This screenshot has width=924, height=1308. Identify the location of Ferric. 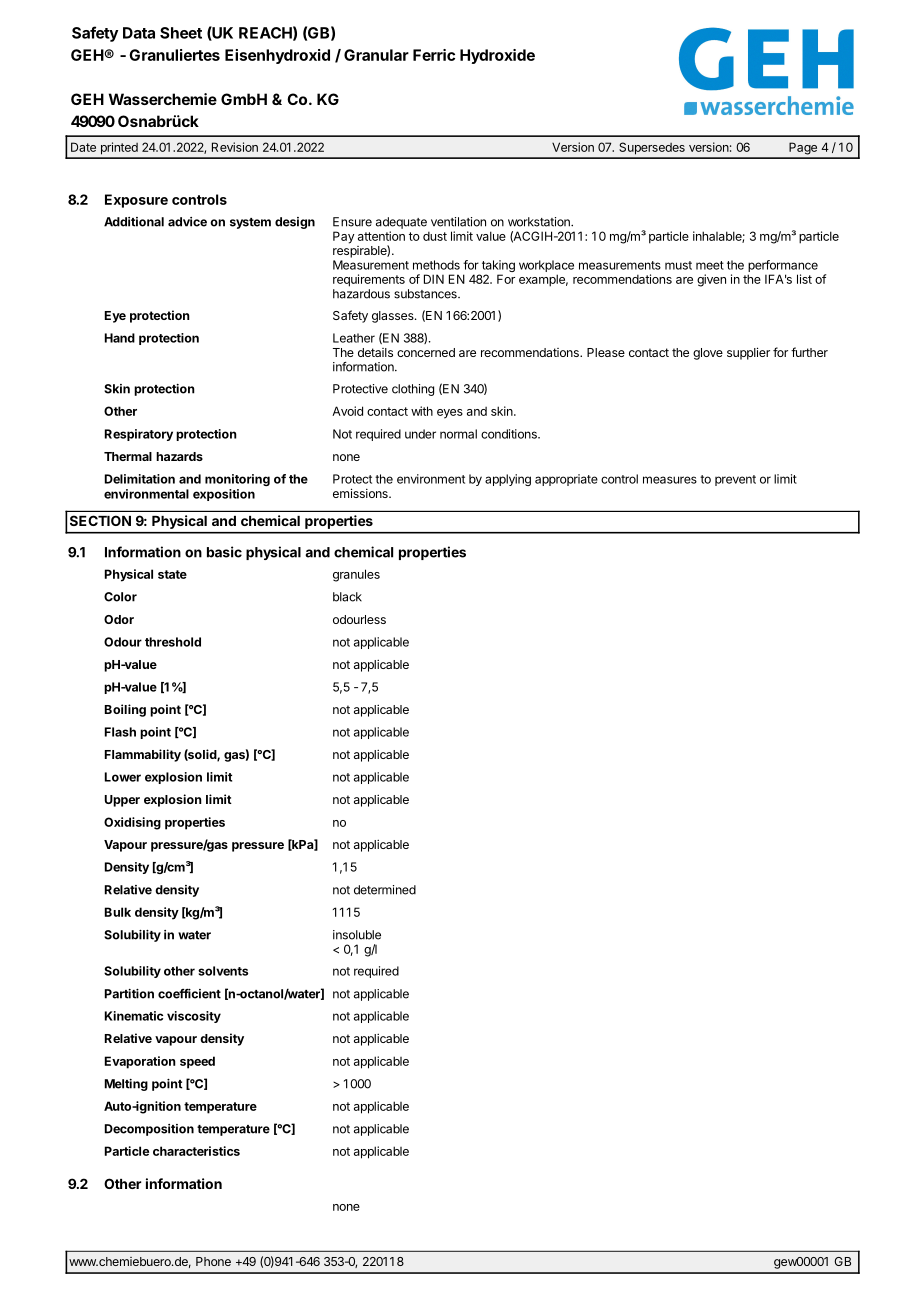
(434, 55).
